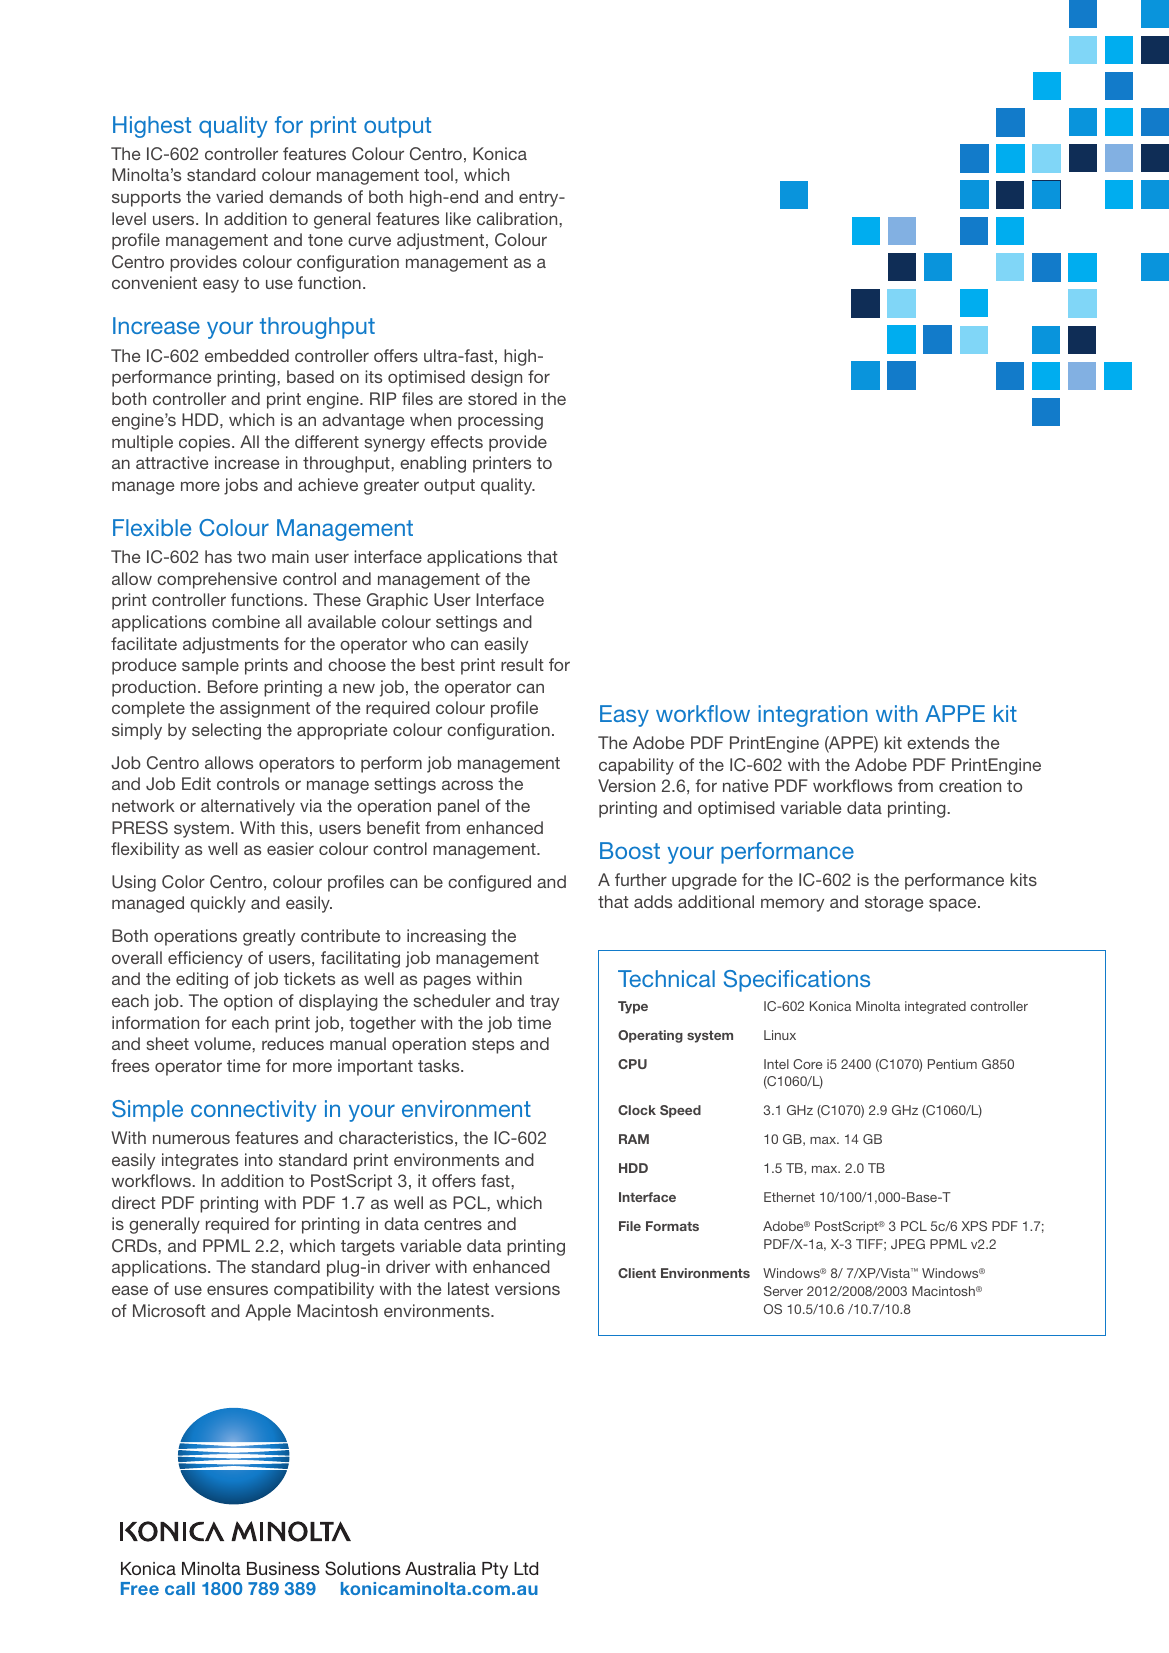 This screenshot has width=1169, height=1653. Describe the element at coordinates (544, 1003) in the screenshot. I see `tray` at that location.
